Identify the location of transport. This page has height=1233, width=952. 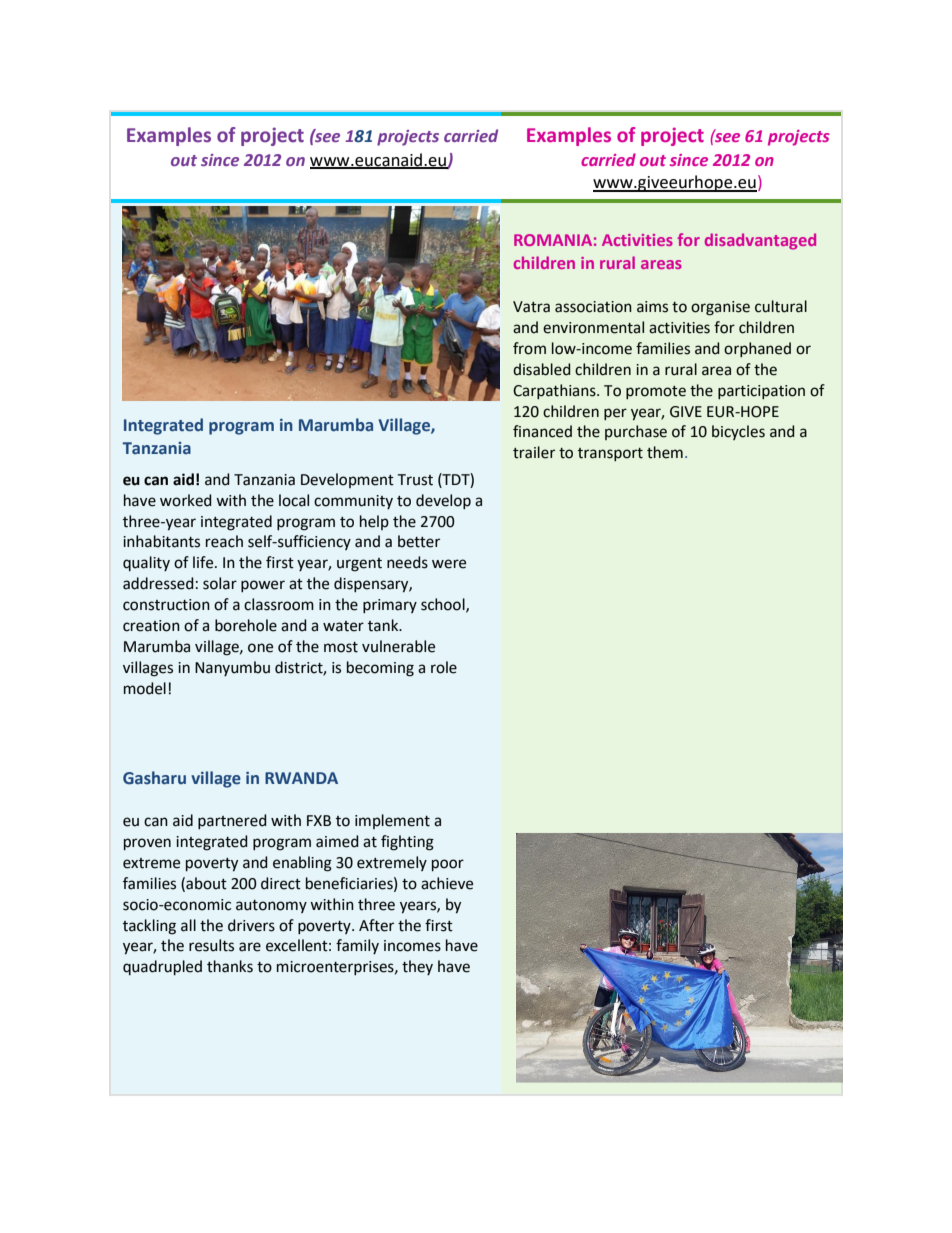
(610, 454).
